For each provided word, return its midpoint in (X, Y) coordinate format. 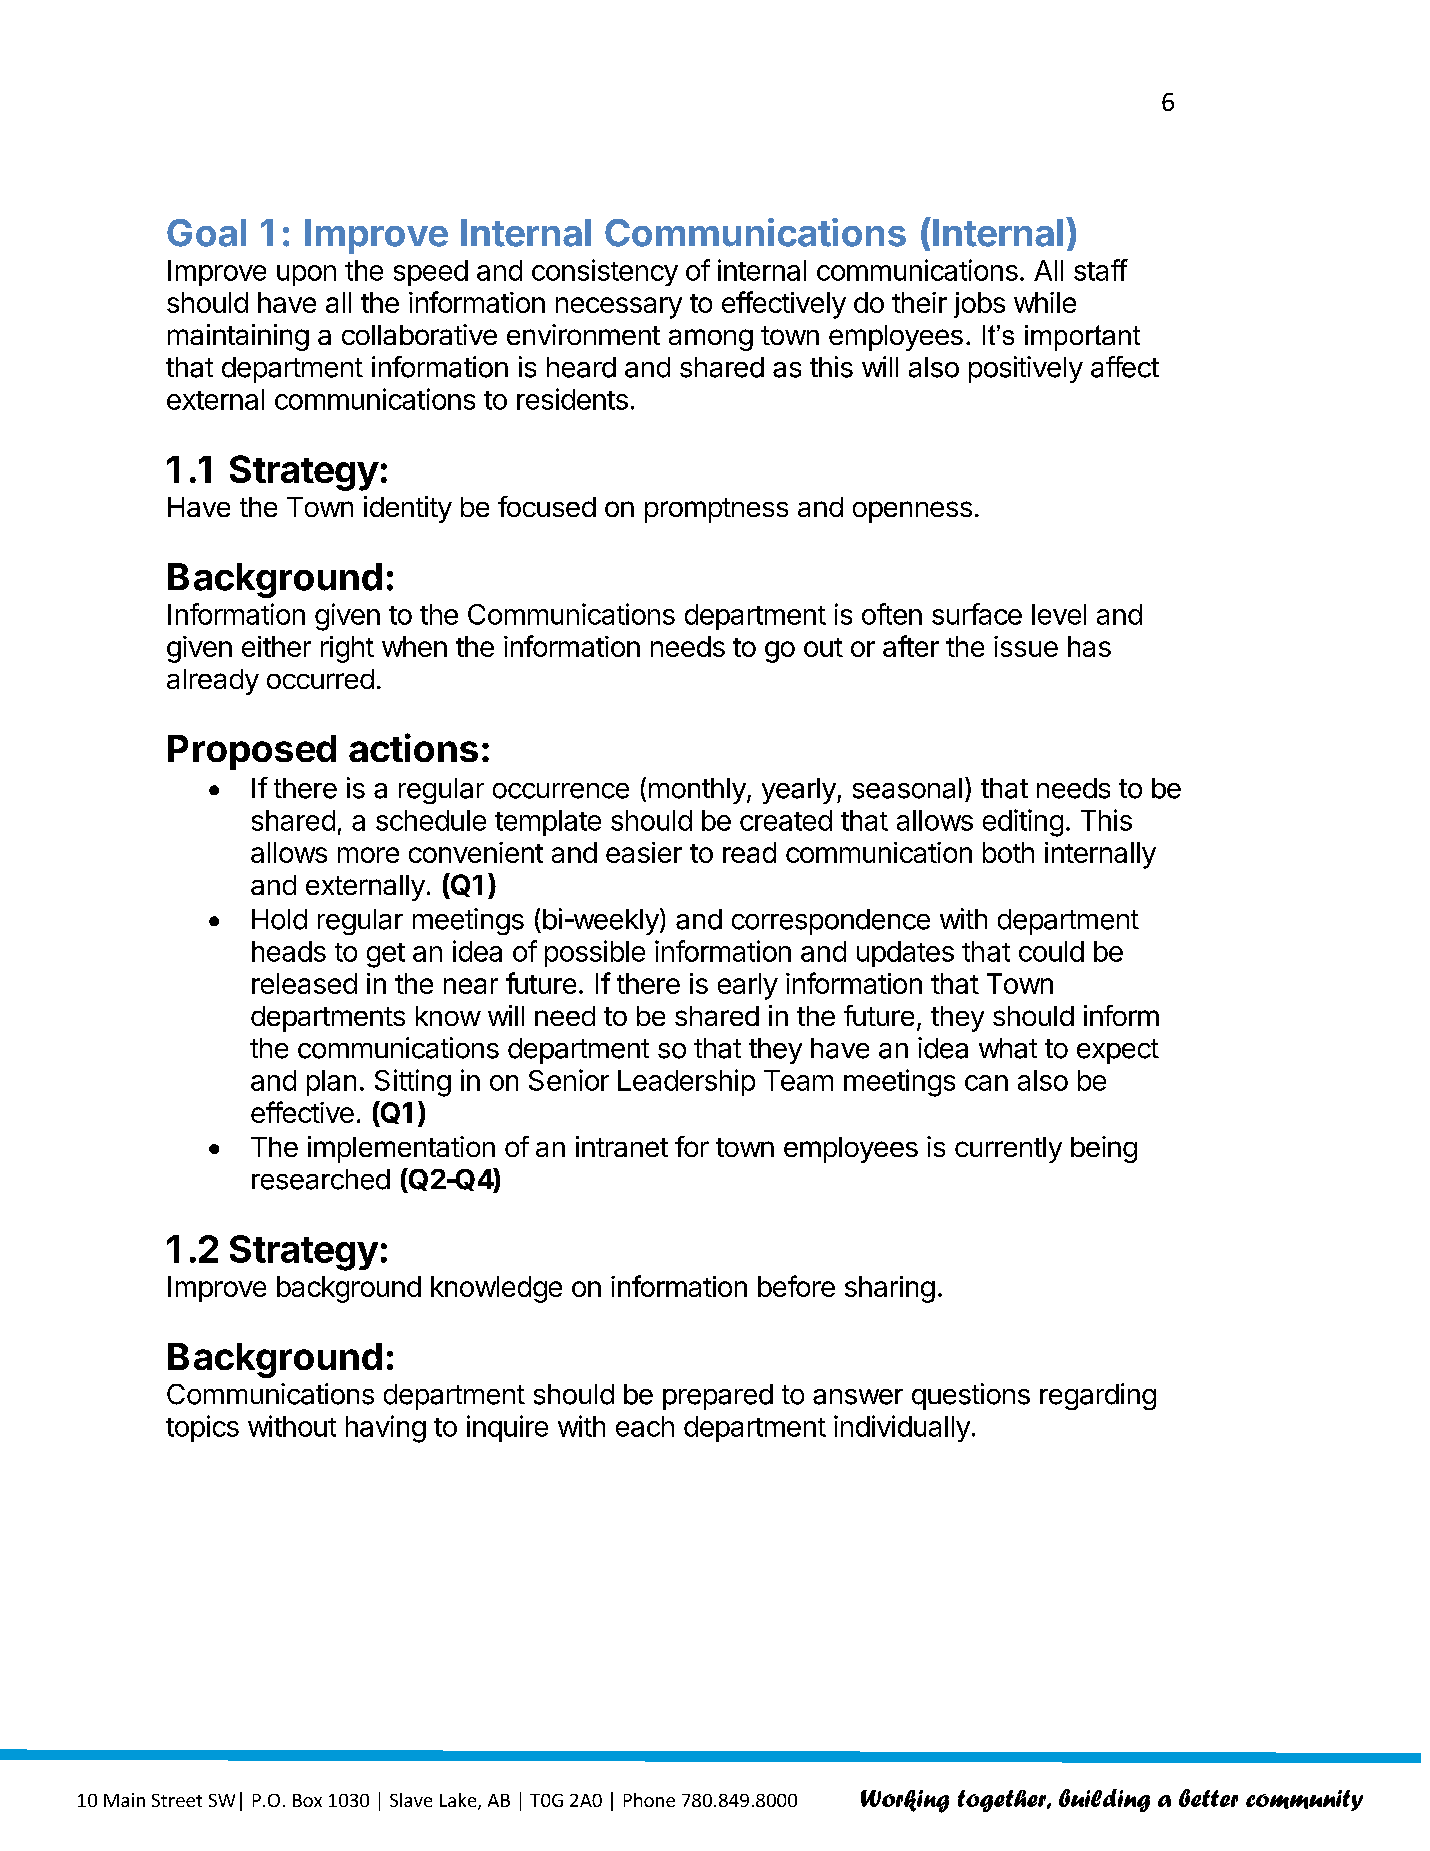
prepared (718, 1397)
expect (1118, 1051)
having (386, 1429)
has (1089, 646)
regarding (1098, 1396)
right (347, 649)
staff (1101, 270)
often (892, 614)
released (304, 983)
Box (307, 1800)
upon (306, 275)
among (711, 340)
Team (798, 1080)
